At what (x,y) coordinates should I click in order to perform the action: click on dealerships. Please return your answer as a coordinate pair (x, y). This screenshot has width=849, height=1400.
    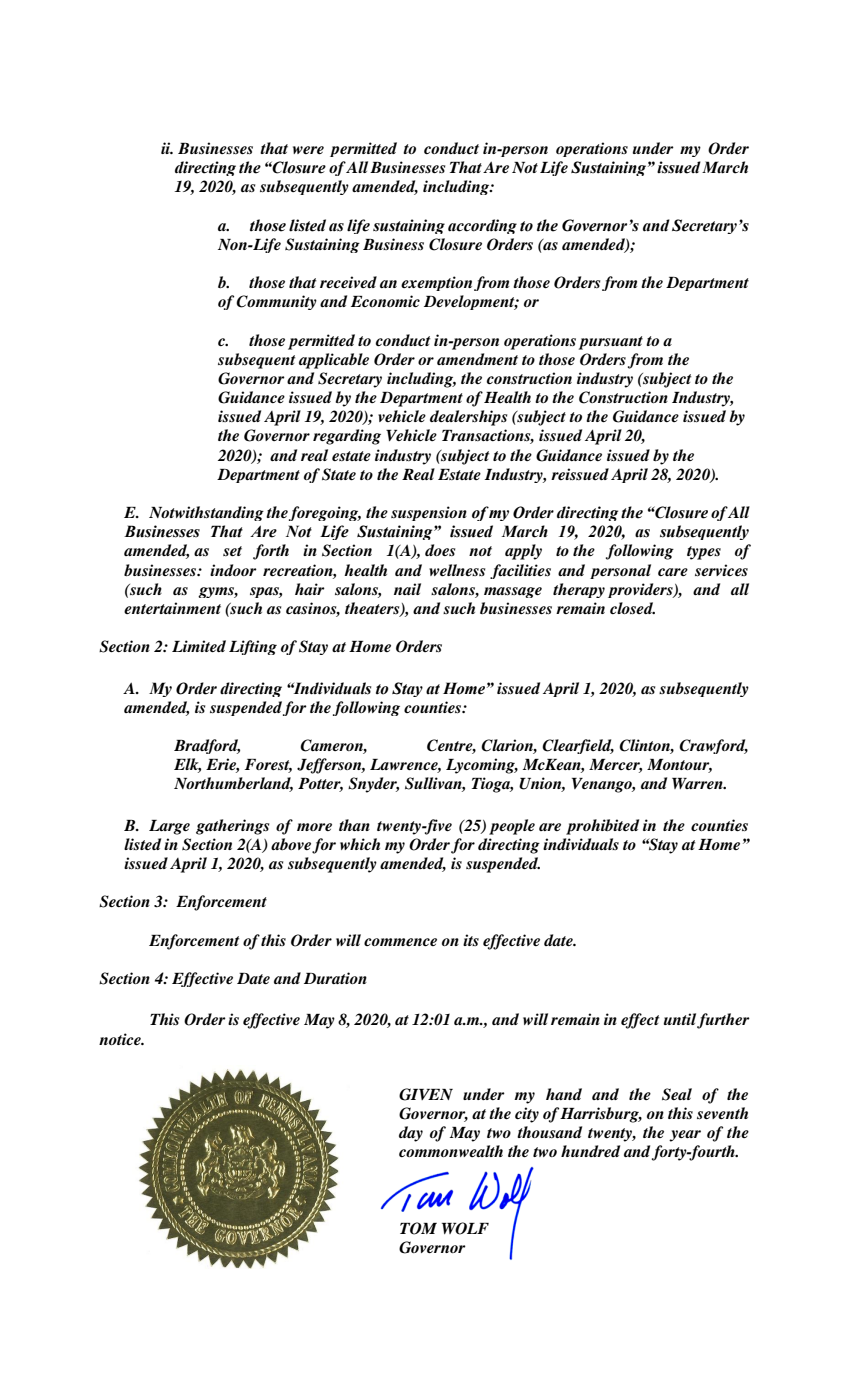
    Looking at the image, I should click on (468, 418).
